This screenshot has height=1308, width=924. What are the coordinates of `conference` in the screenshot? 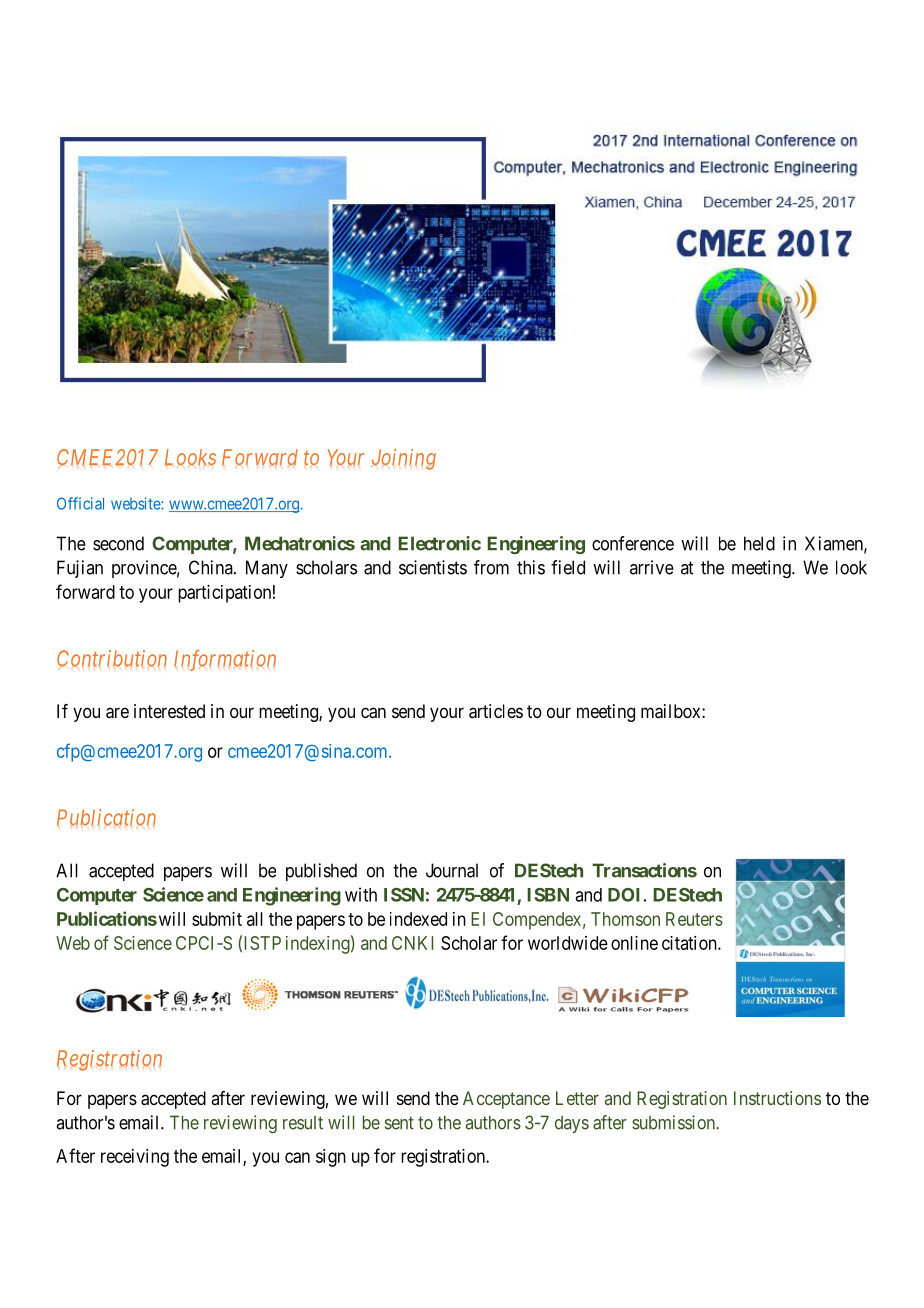 It's located at (633, 543).
